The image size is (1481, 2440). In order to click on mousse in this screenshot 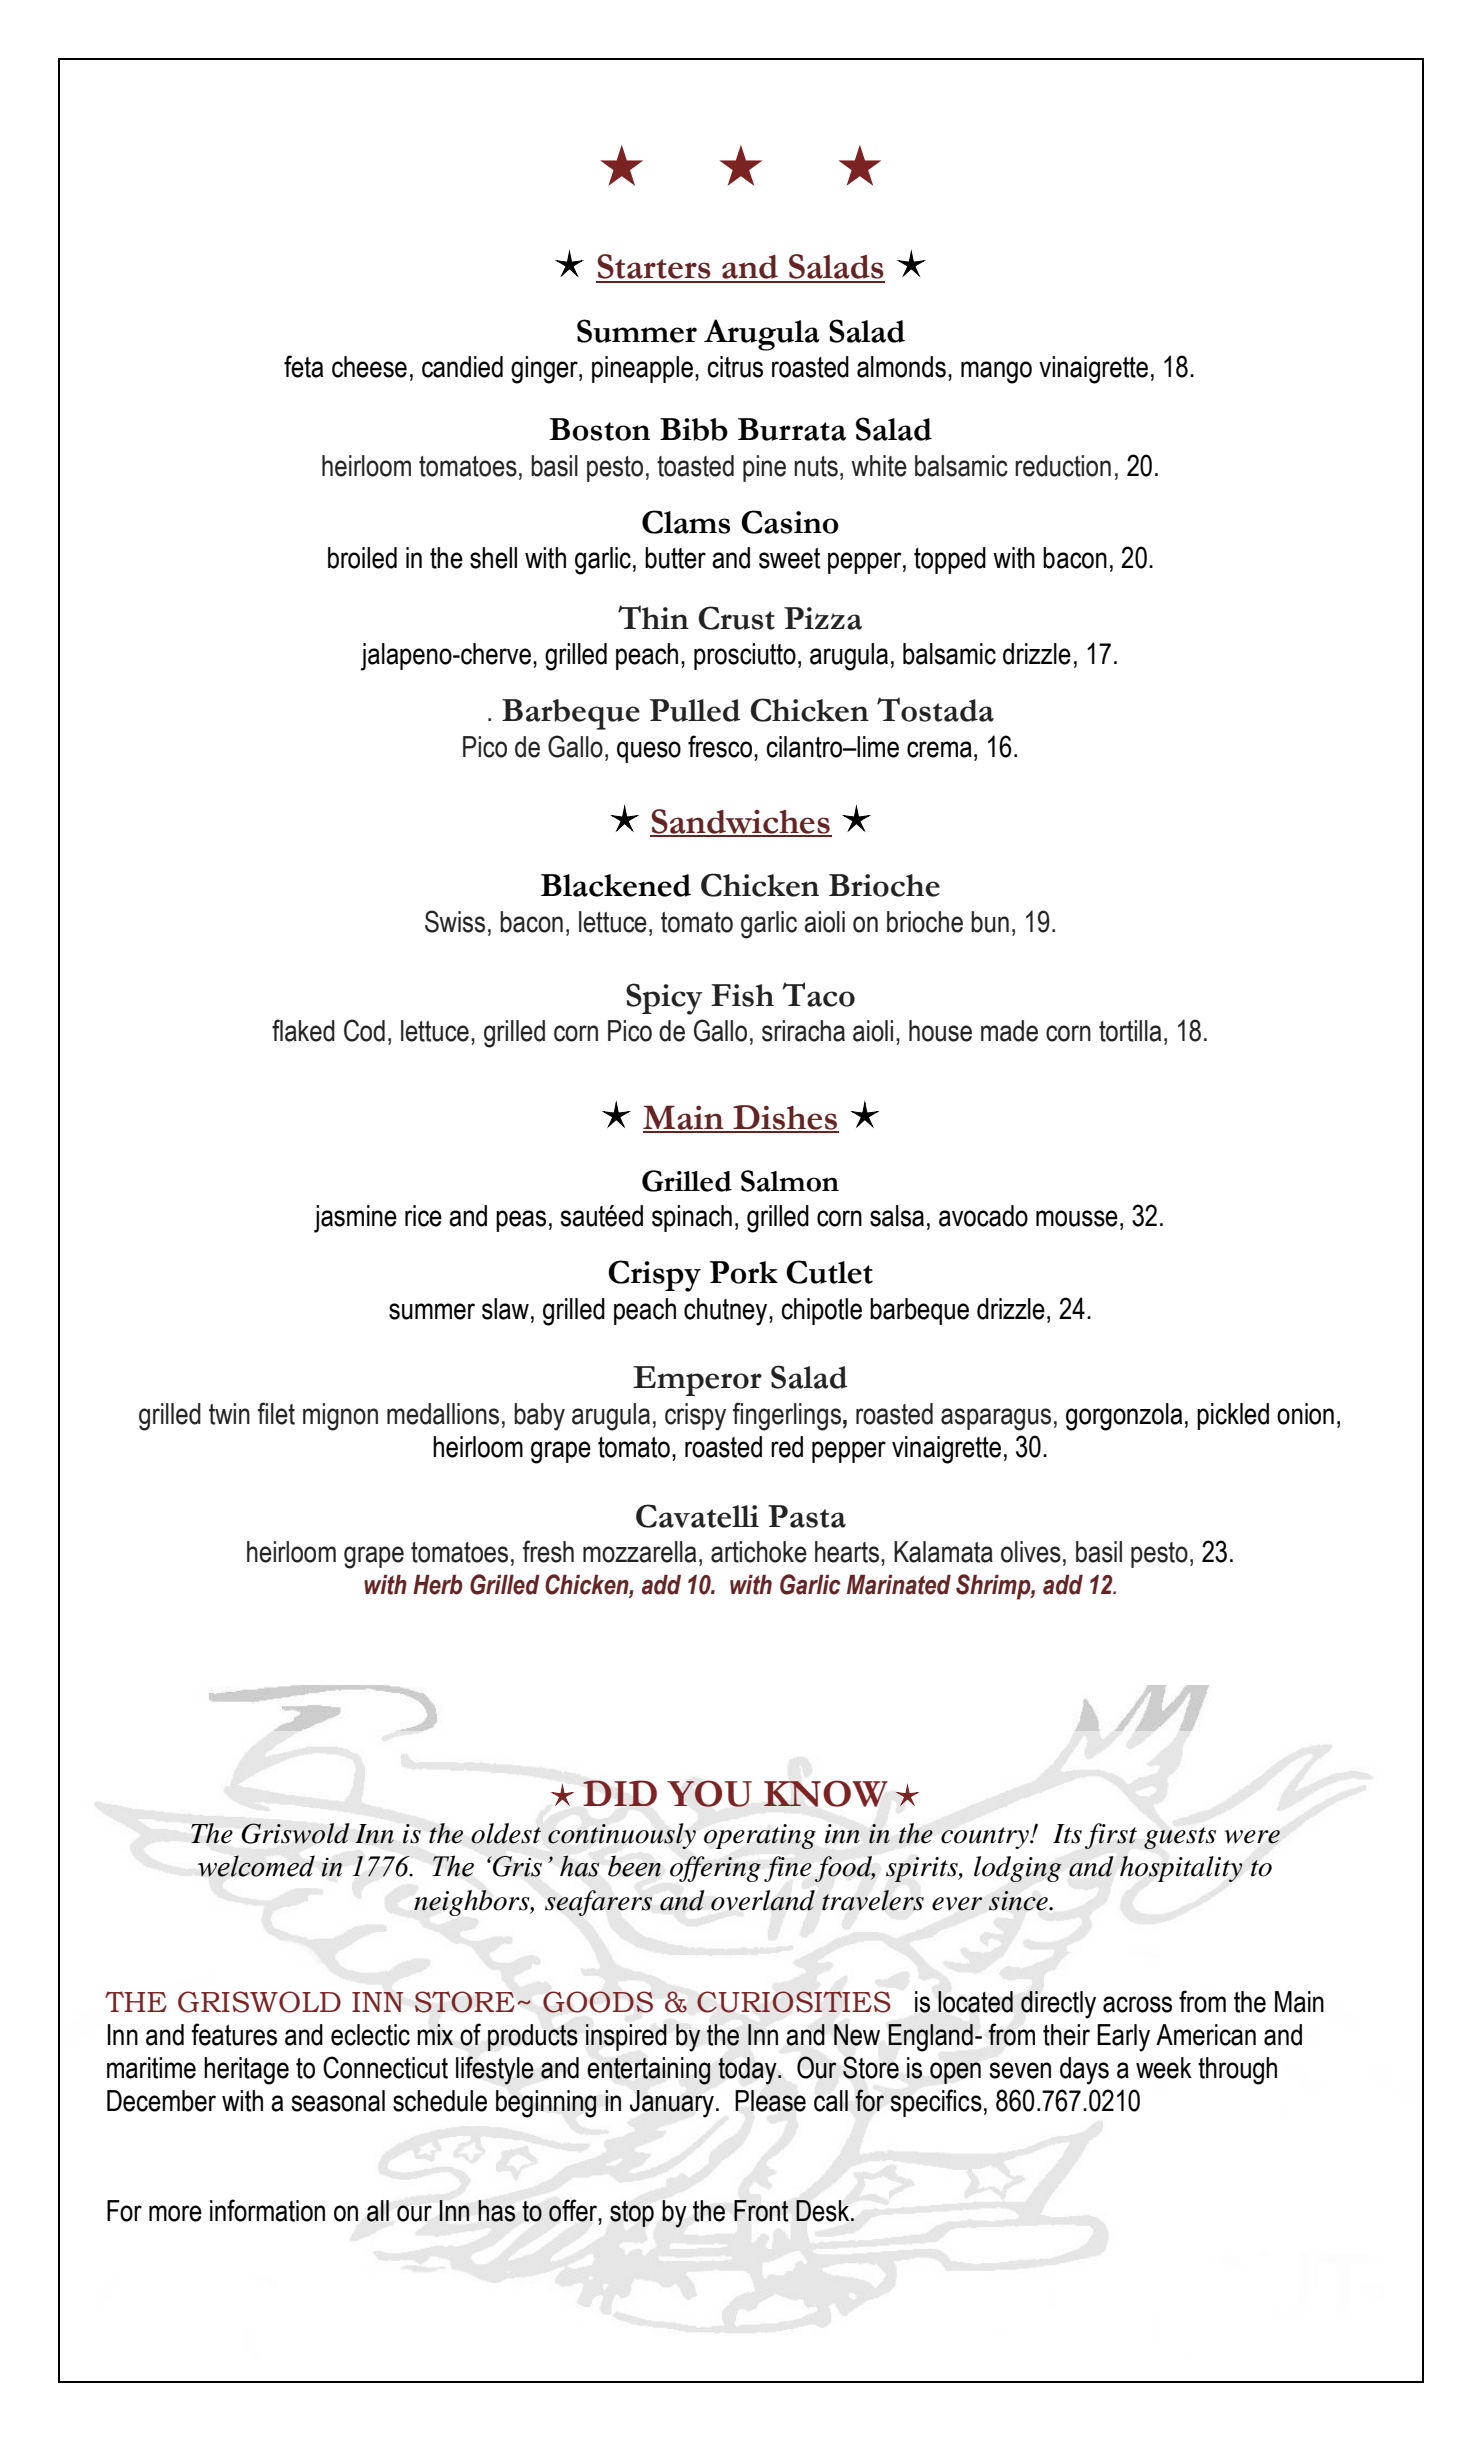, I will do `click(1077, 1218)`.
